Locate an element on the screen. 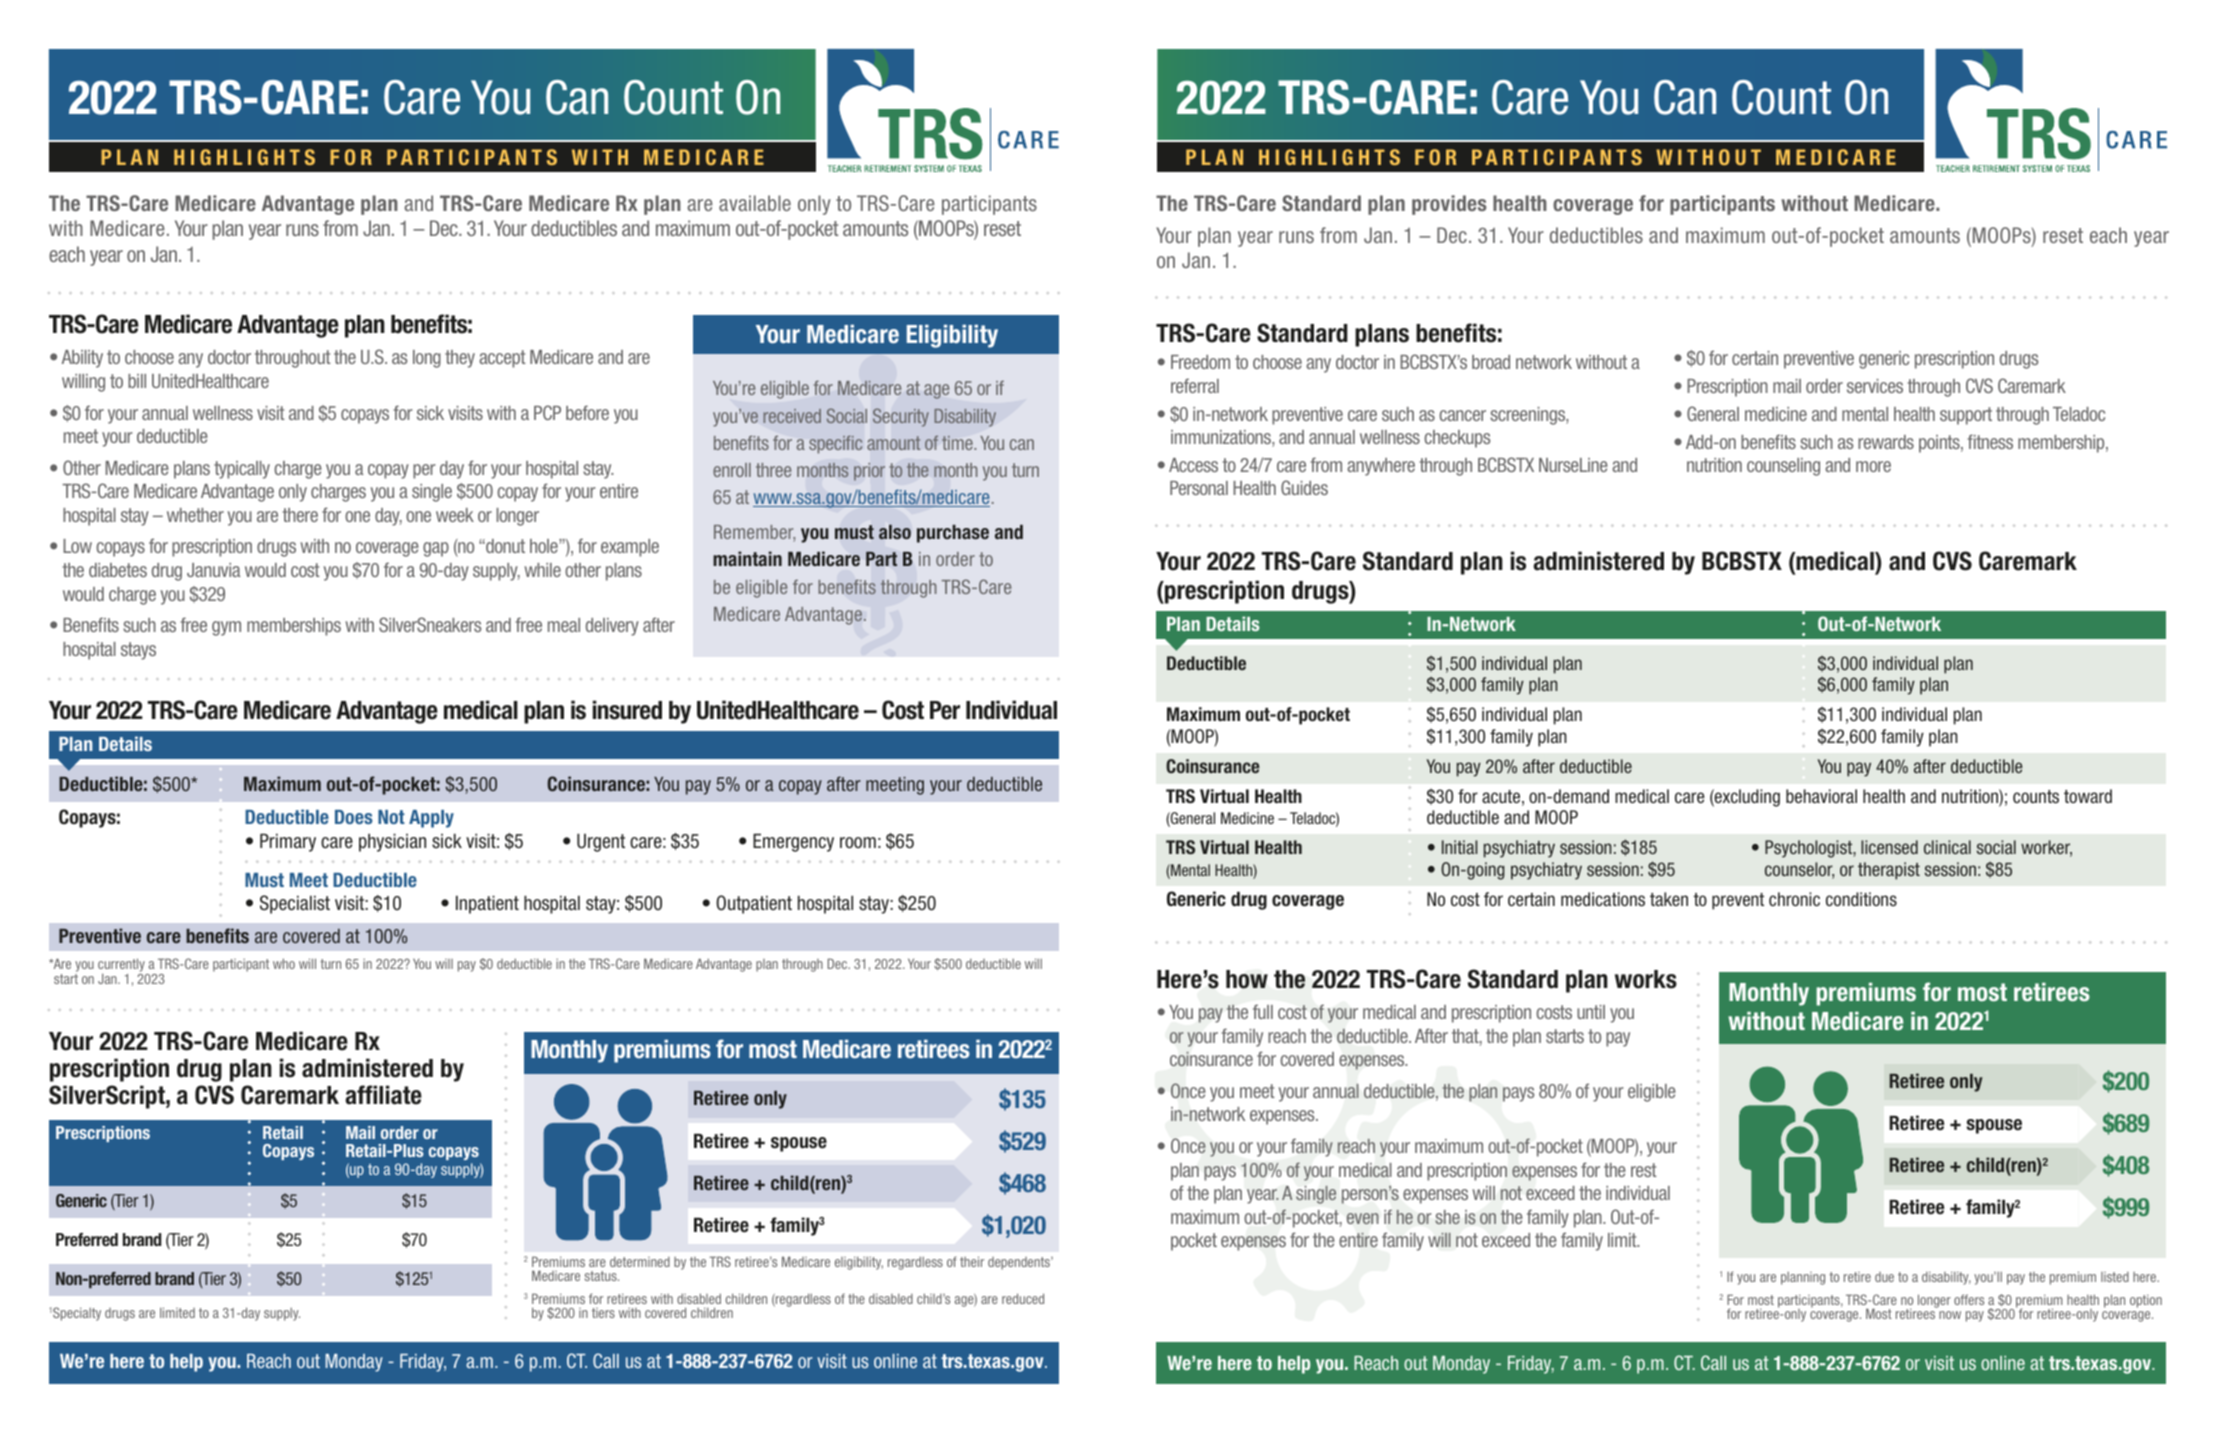  week is located at coordinates (455, 515).
